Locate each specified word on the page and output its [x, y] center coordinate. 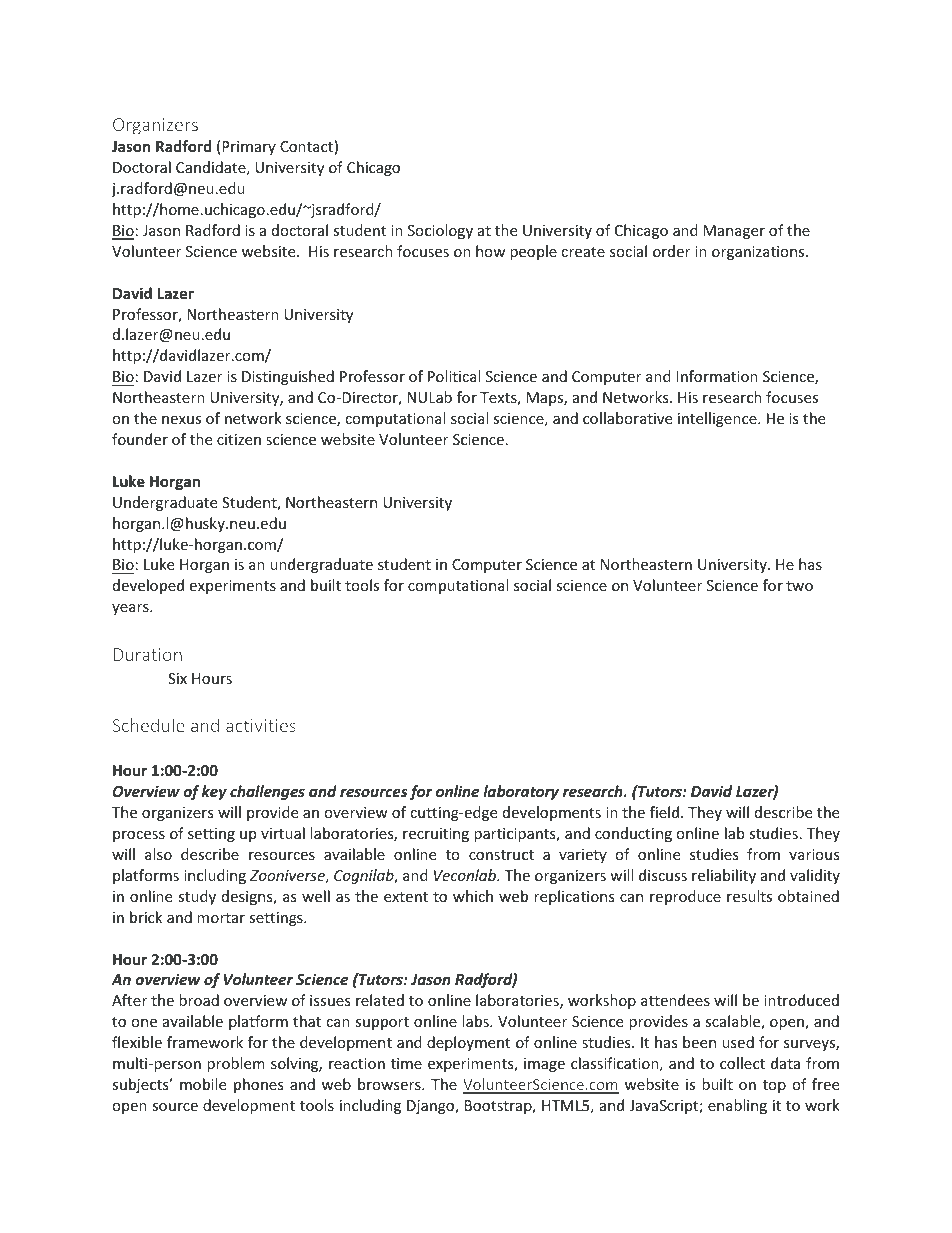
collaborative [627, 418]
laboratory [521, 792]
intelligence [718, 419]
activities [261, 725]
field [664, 812]
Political [454, 376]
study [197, 897]
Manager [734, 232]
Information [717, 376]
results [749, 896]
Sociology [440, 231]
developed [148, 586]
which [473, 896]
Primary [249, 148]
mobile [203, 1084]
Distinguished [288, 377]
